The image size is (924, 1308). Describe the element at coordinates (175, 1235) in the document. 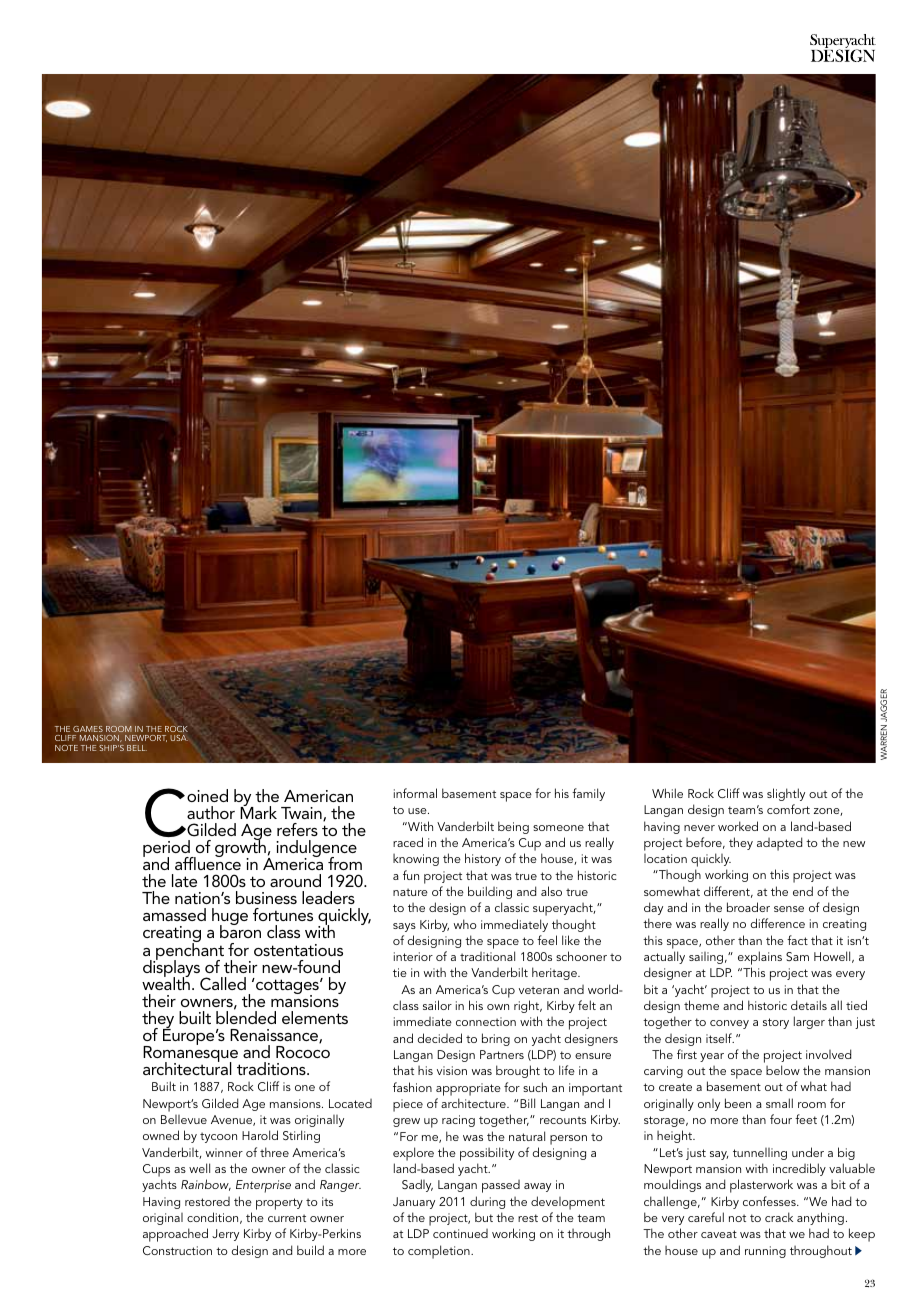

I see `approached` at that location.
